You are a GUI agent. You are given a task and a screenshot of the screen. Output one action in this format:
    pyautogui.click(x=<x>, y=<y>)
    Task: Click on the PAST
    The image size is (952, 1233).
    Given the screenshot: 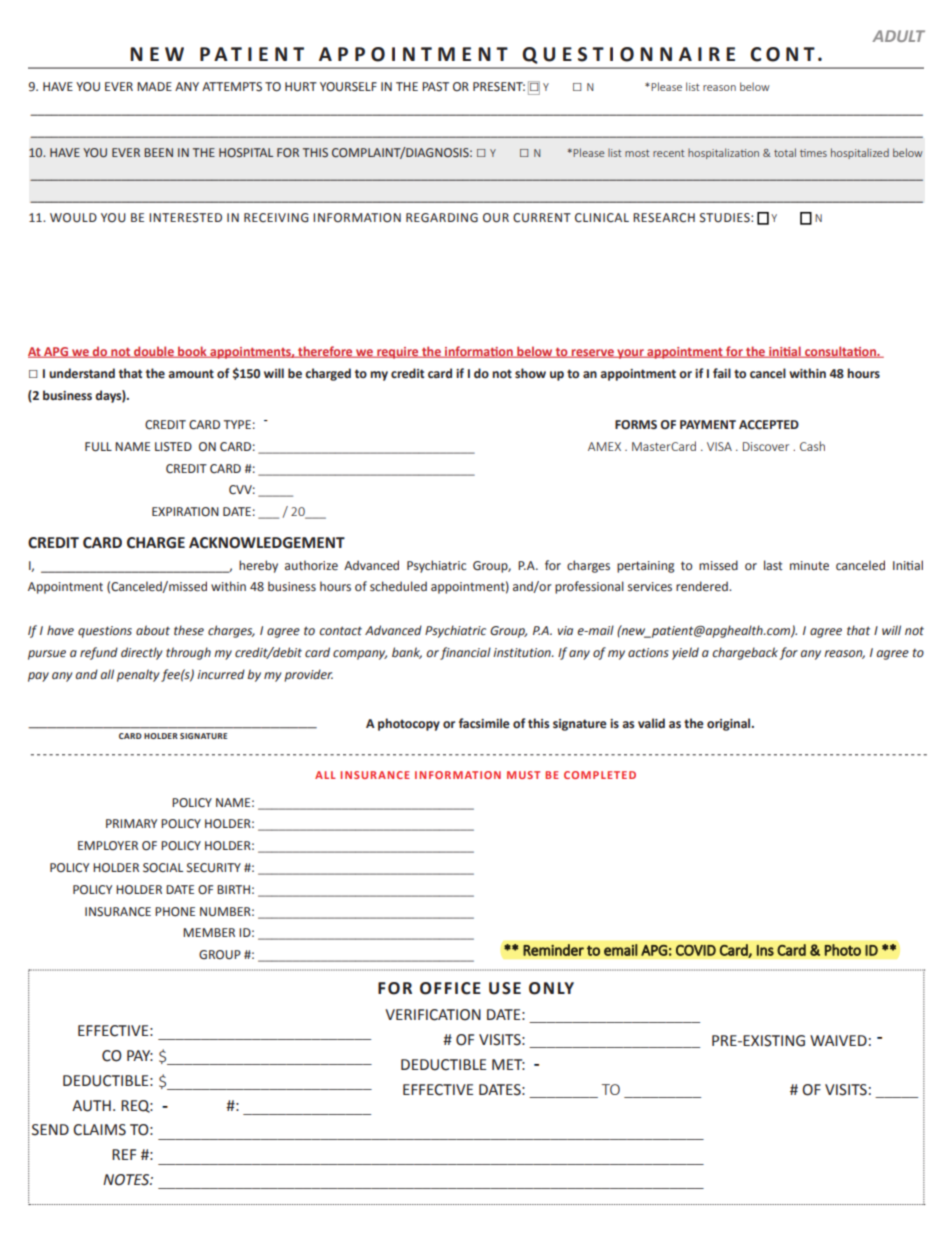 What is the action you would take?
    pyautogui.click(x=435, y=86)
